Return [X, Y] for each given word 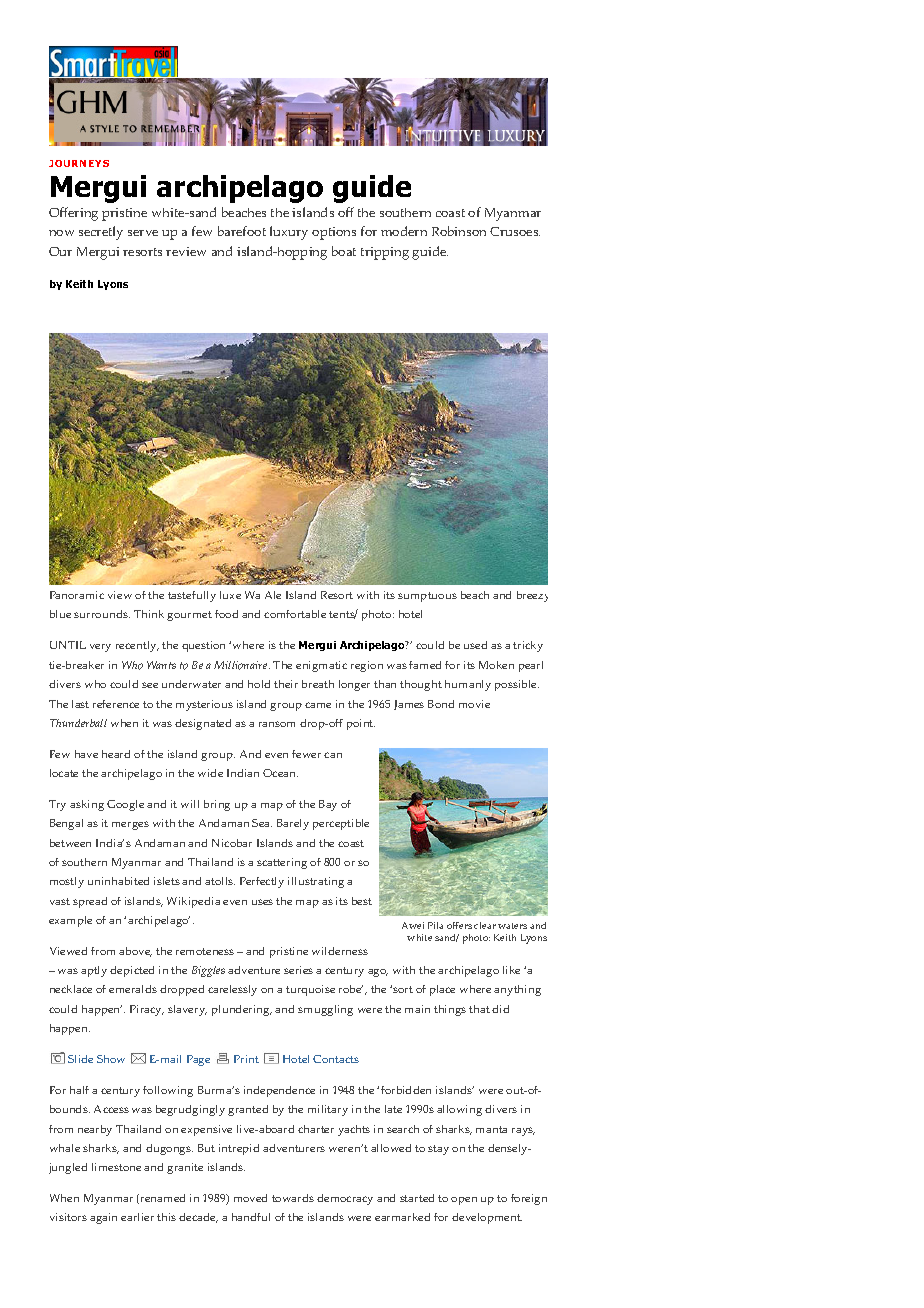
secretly [101, 233]
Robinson [459, 231]
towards [293, 1198]
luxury [289, 233]
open [464, 1201]
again [103, 1218]
